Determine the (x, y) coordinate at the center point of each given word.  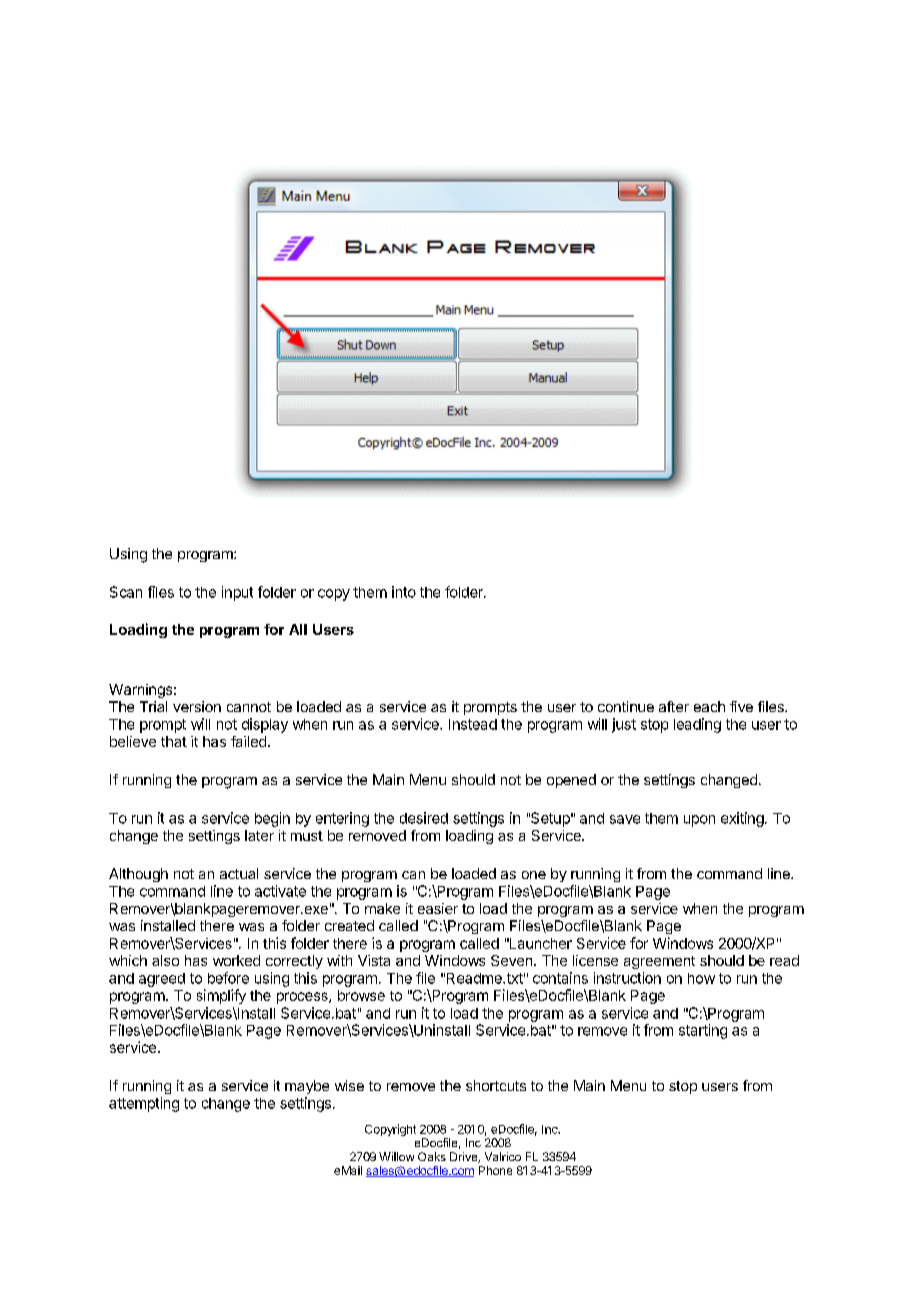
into (404, 592)
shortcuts (496, 1085)
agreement (659, 962)
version (197, 706)
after (674, 706)
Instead (473, 724)
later (259, 835)
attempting (144, 1104)
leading (697, 725)
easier (438, 908)
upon (699, 821)
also (165, 960)
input (237, 593)
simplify (221, 996)
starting (703, 1031)
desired (424, 818)
